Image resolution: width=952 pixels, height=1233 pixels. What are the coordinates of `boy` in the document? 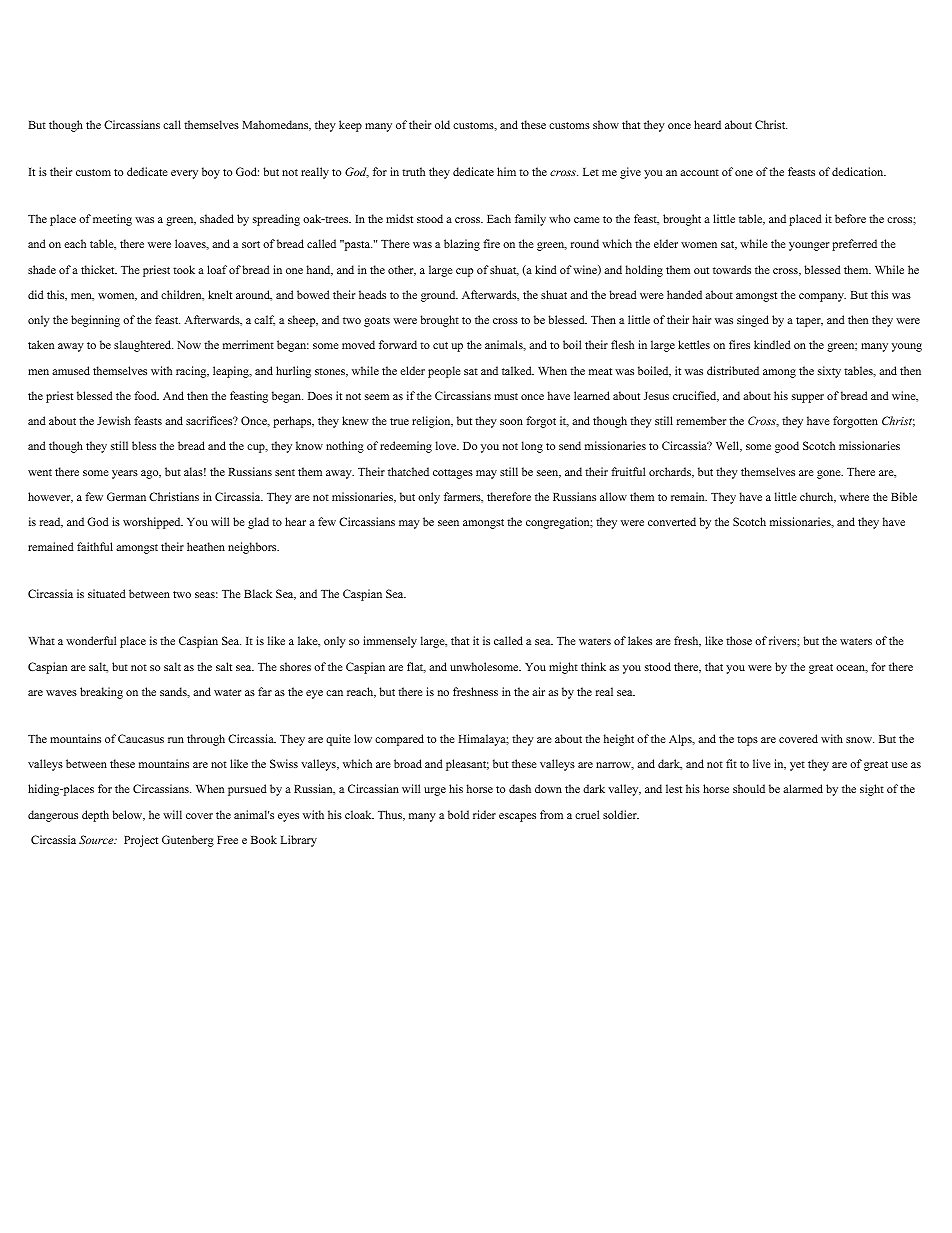 It's located at (211, 173).
